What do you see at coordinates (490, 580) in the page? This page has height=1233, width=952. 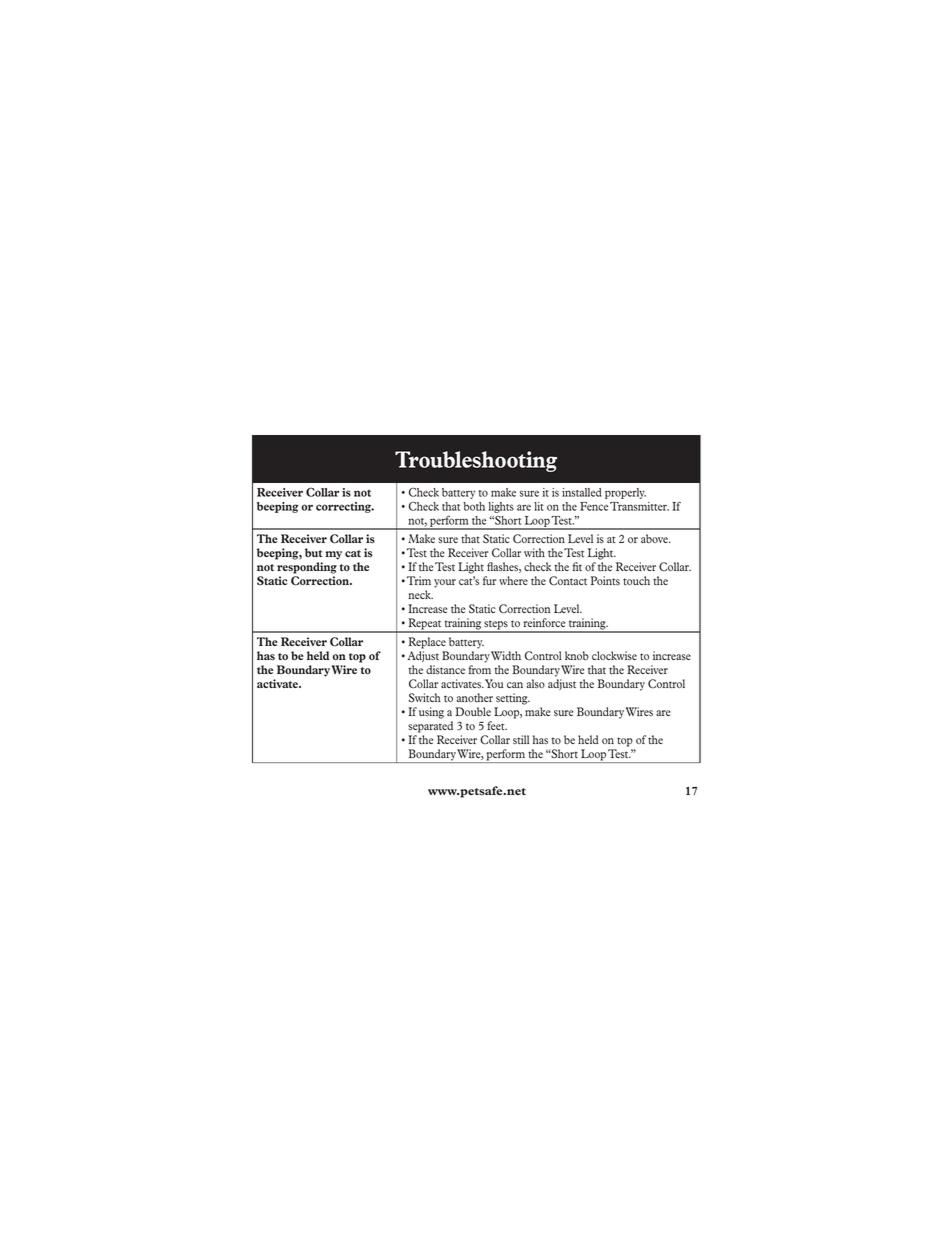 I see `fur` at bounding box center [490, 580].
